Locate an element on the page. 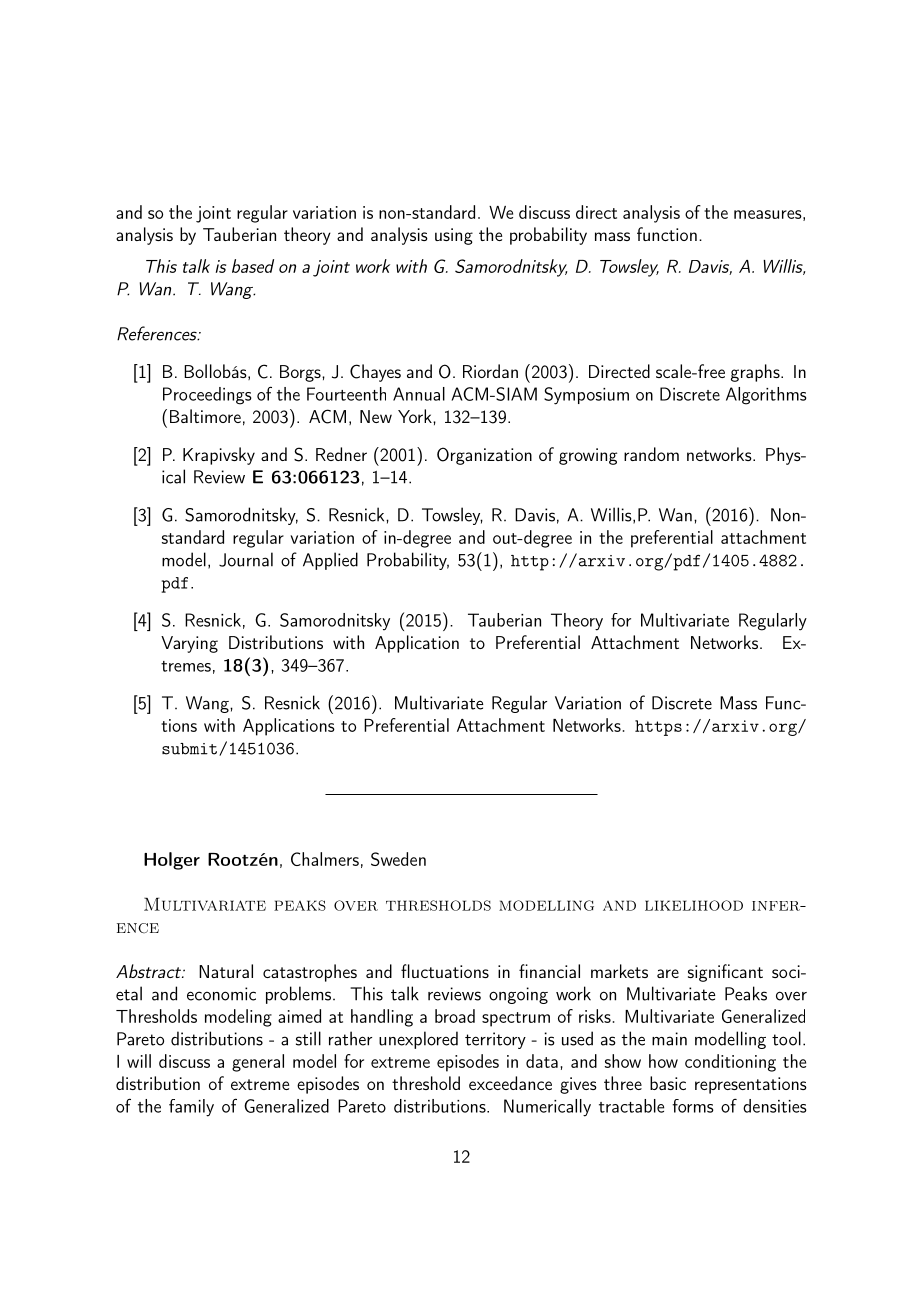 This document has height=1308, width=924. likelihood is located at coordinates (694, 905).
